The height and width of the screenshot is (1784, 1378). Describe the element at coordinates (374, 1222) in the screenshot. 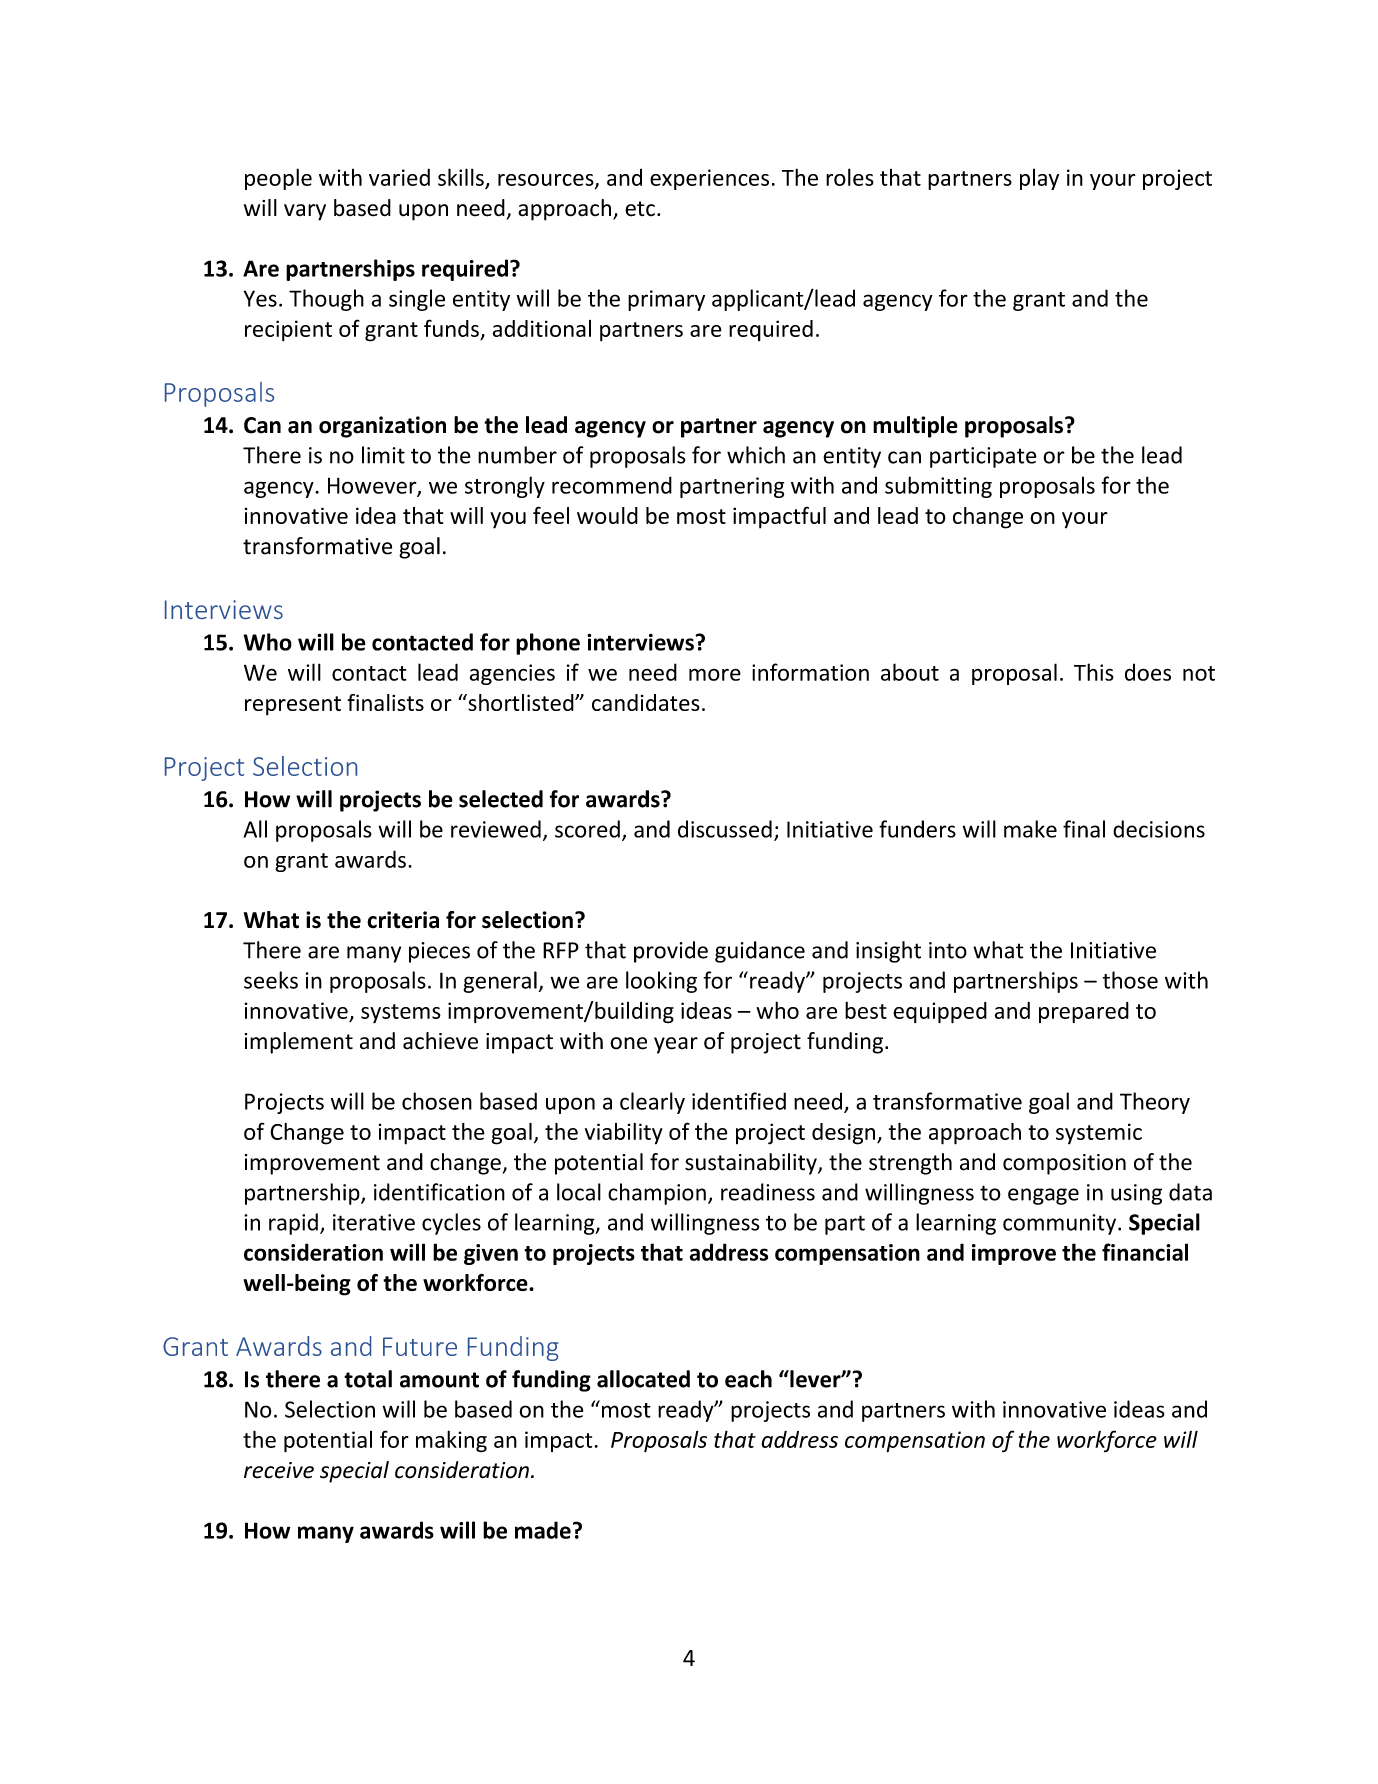

I see `iterative` at that location.
